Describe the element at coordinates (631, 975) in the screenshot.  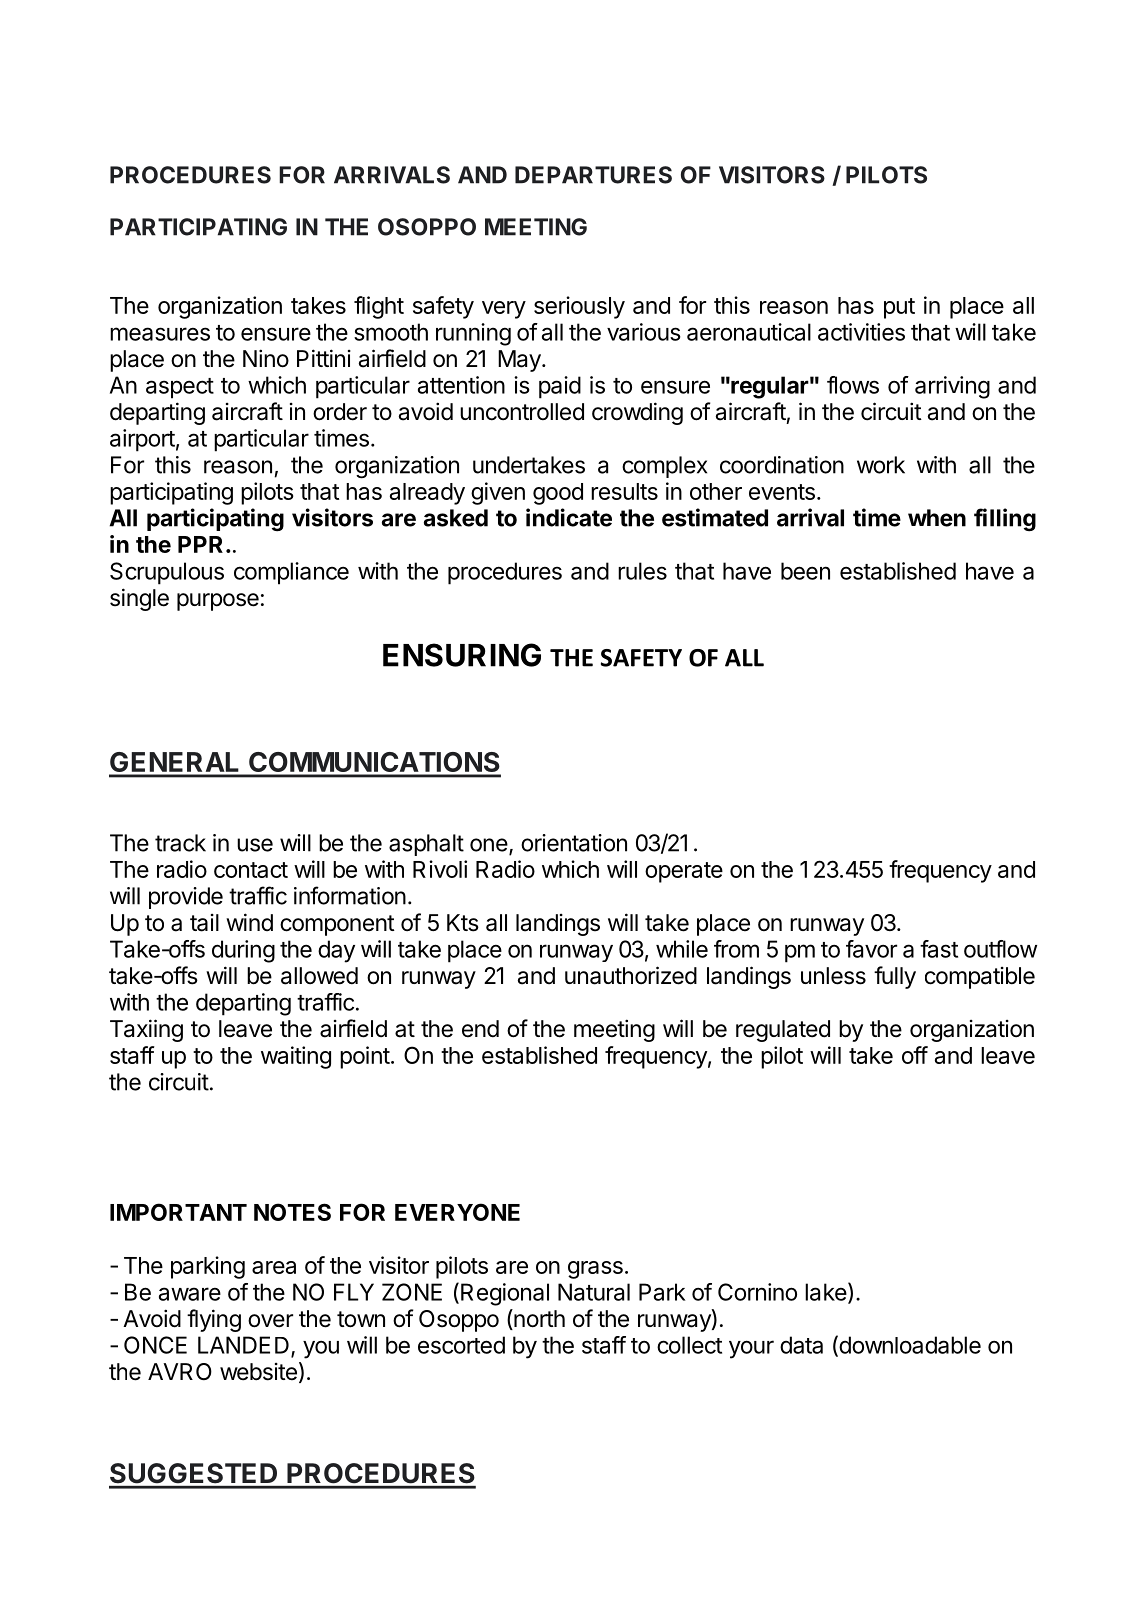
I see `unauthorized` at that location.
